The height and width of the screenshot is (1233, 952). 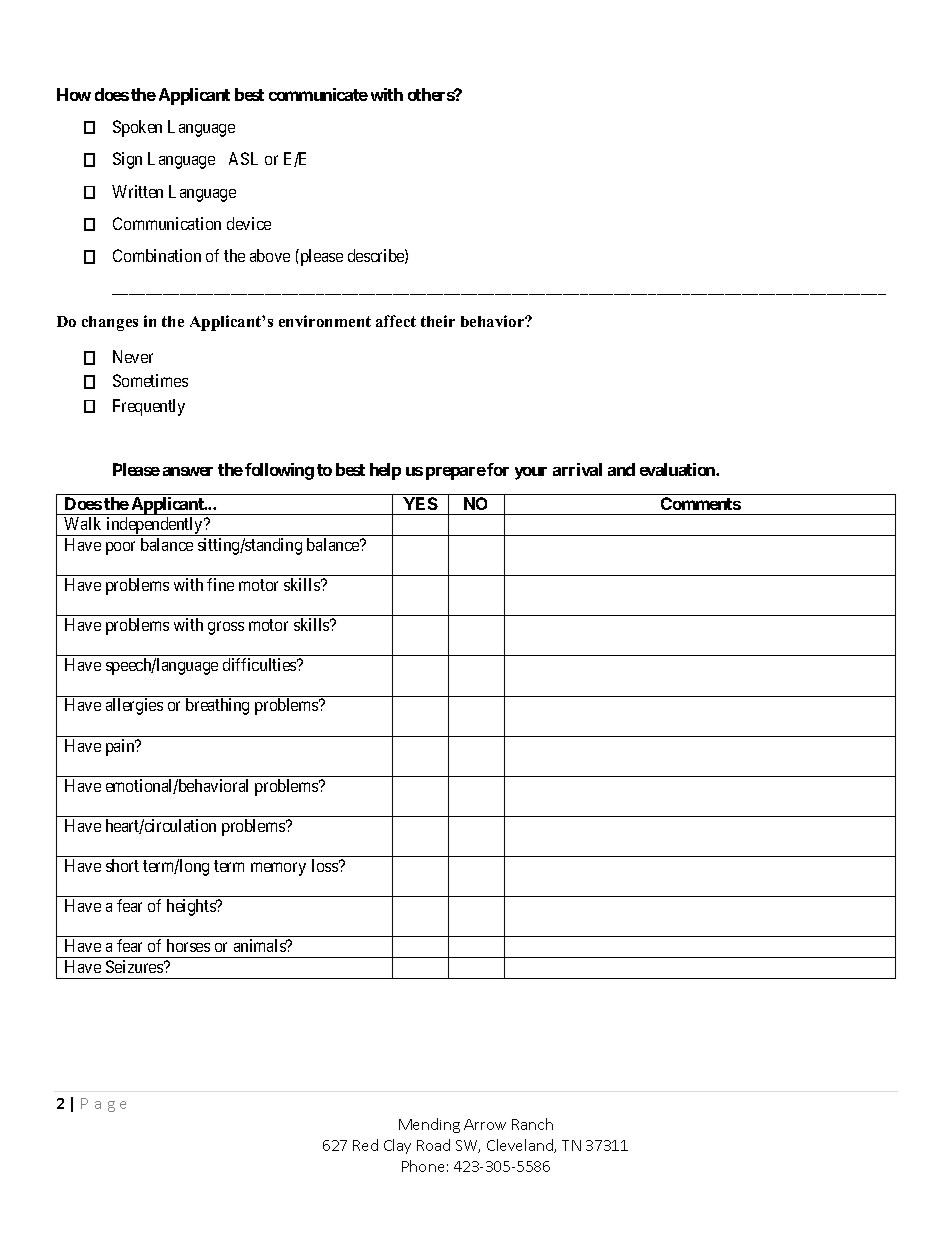 What do you see at coordinates (278, 869) in the screenshot?
I see `memory` at bounding box center [278, 869].
